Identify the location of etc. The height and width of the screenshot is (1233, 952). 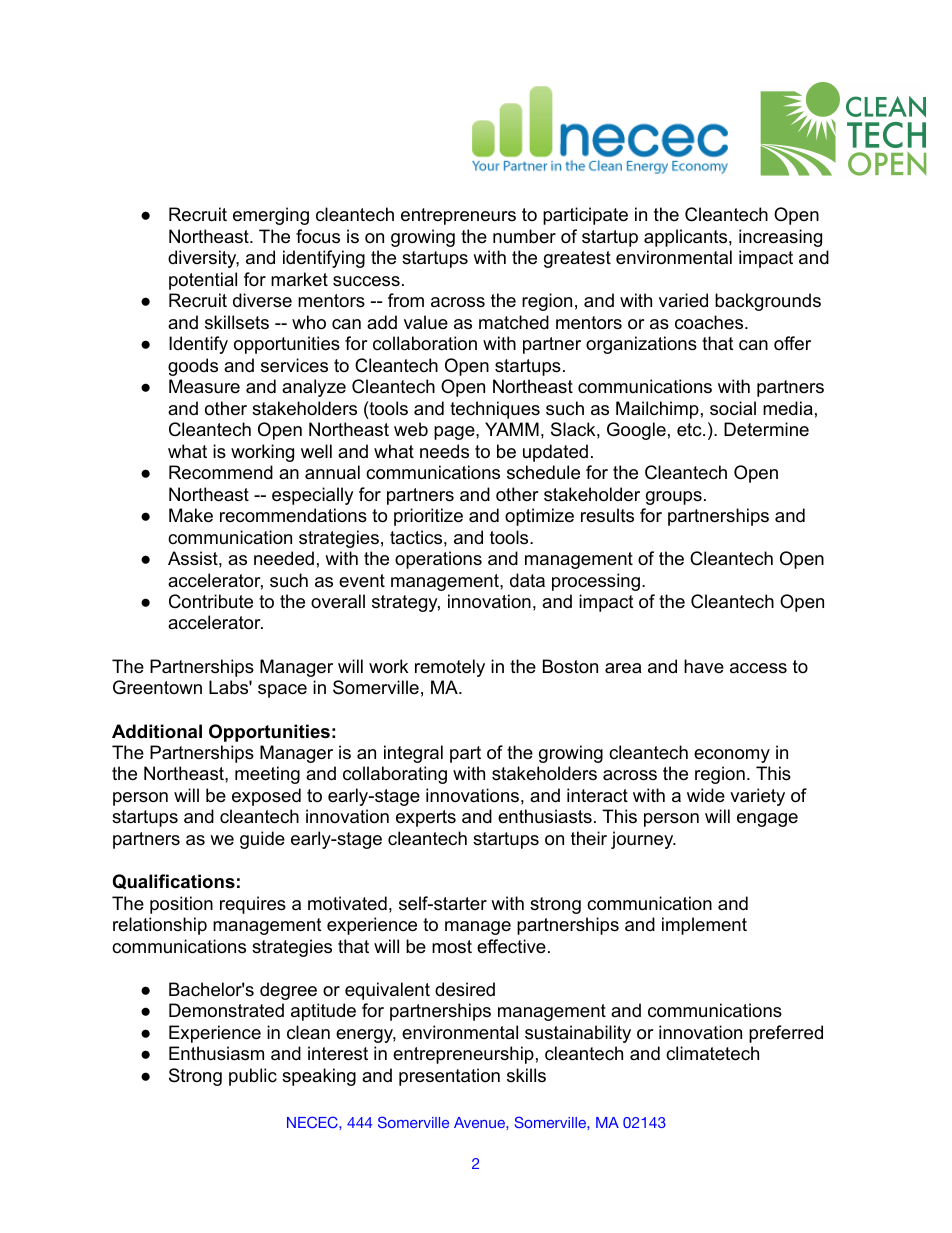
(690, 429).
